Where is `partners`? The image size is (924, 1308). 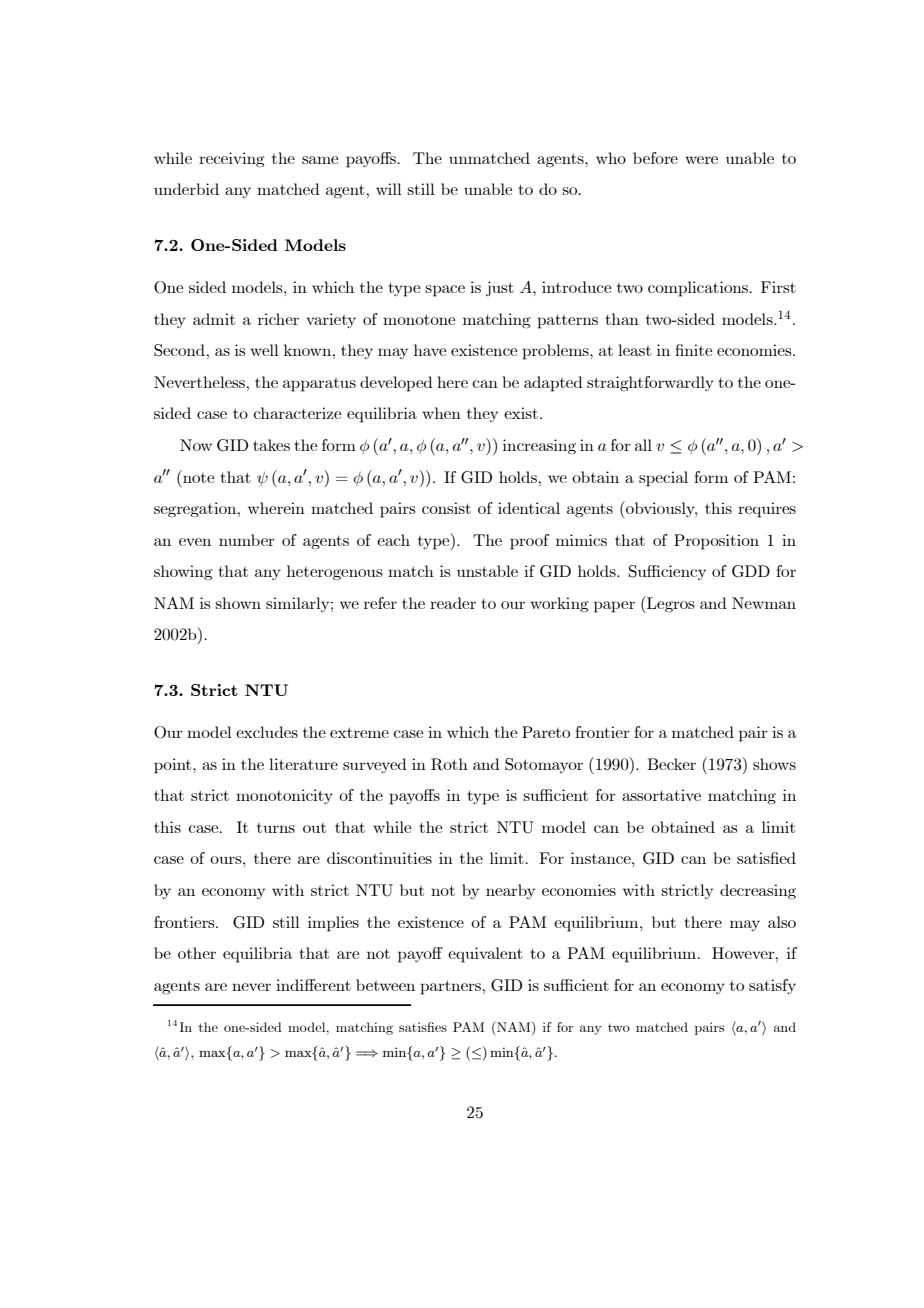
partners is located at coordinates (451, 987).
